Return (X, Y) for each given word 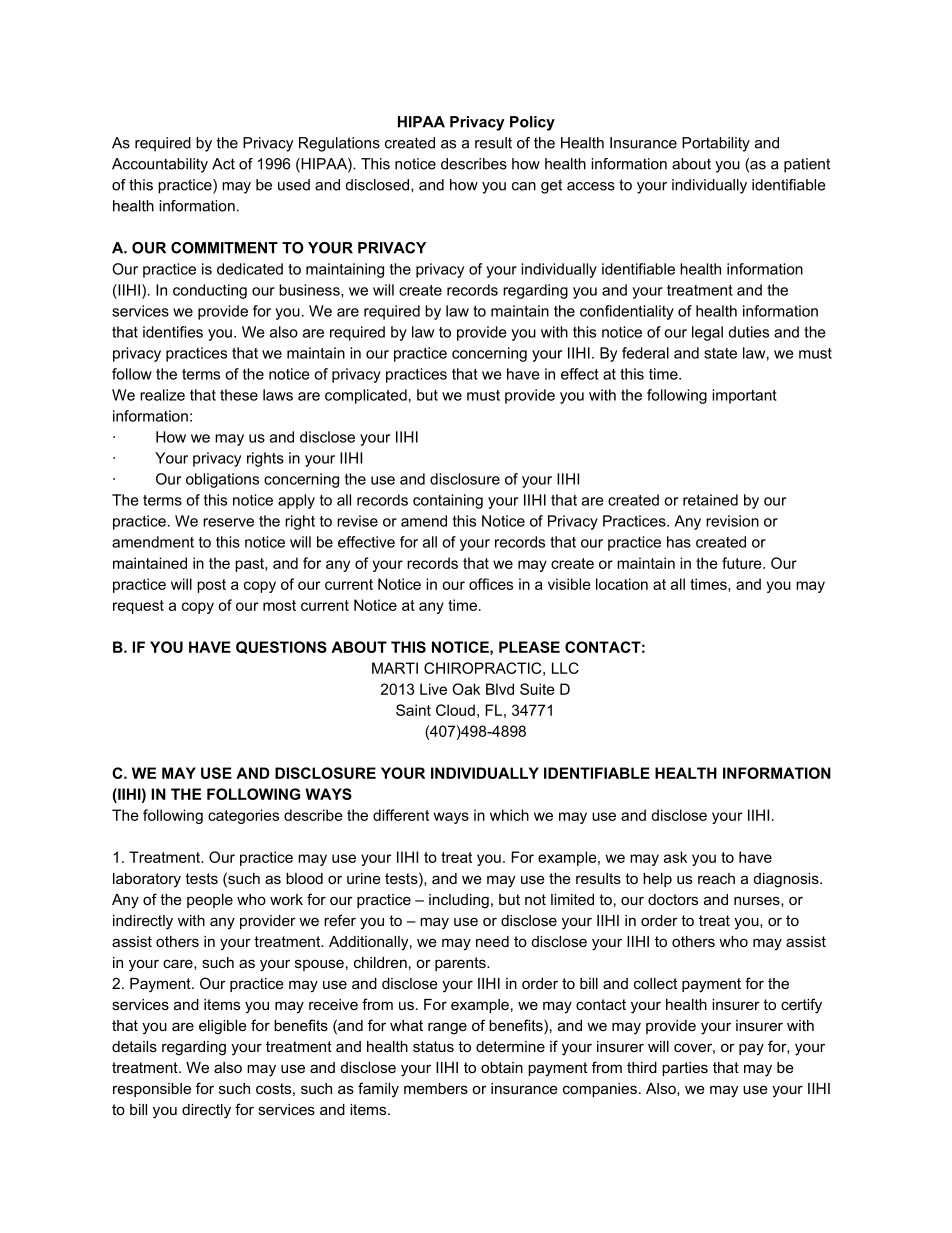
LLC (565, 668)
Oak (466, 689)
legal (707, 333)
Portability (716, 144)
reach (716, 878)
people (210, 901)
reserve (228, 522)
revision (732, 521)
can (524, 186)
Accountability (160, 165)
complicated (366, 396)
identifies (173, 332)
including (459, 901)
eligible (223, 1027)
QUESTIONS (281, 647)
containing (448, 501)
